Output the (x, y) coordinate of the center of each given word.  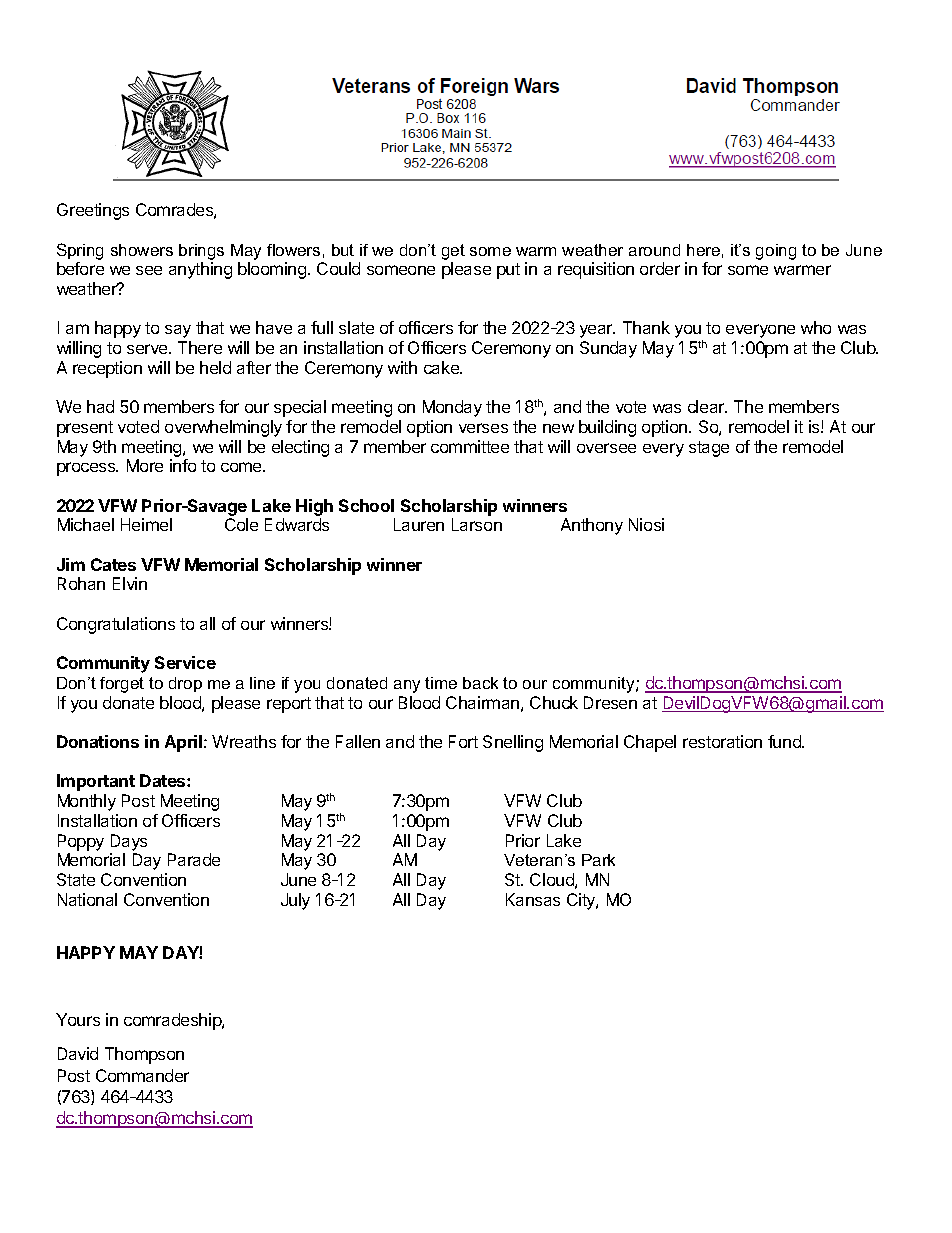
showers (142, 250)
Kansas (533, 899)
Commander (142, 1075)
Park (598, 860)
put (508, 271)
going (776, 252)
